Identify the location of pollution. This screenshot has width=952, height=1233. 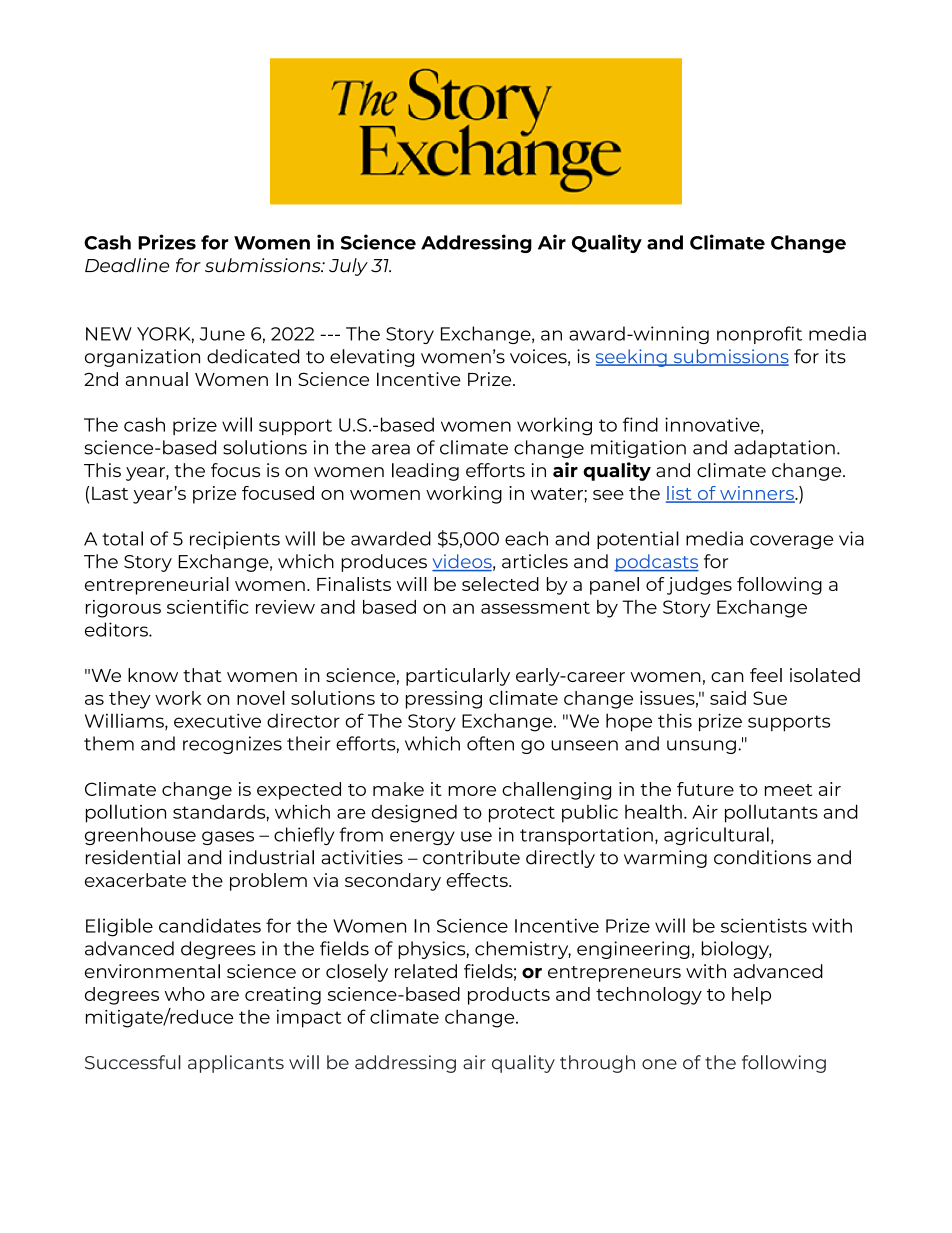
(126, 813).
